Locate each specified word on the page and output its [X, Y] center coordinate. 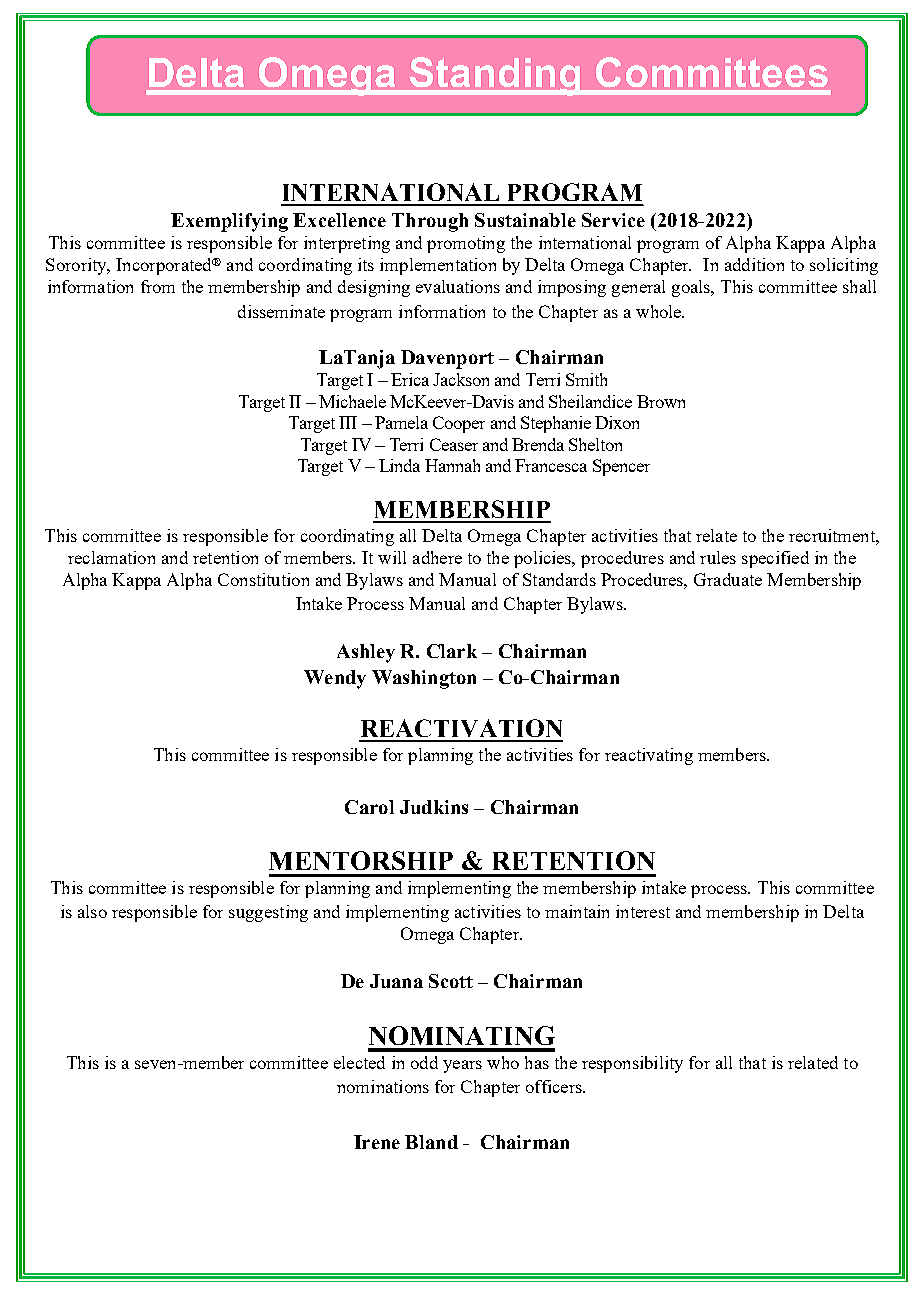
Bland [431, 1142]
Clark [452, 651]
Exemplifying [229, 222]
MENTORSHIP [361, 860]
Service [613, 220]
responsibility [632, 1064]
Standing [495, 76]
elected [359, 1062]
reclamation [111, 557]
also [92, 911]
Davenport [447, 359]
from [158, 286]
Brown [661, 401]
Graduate [728, 579]
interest [643, 911]
